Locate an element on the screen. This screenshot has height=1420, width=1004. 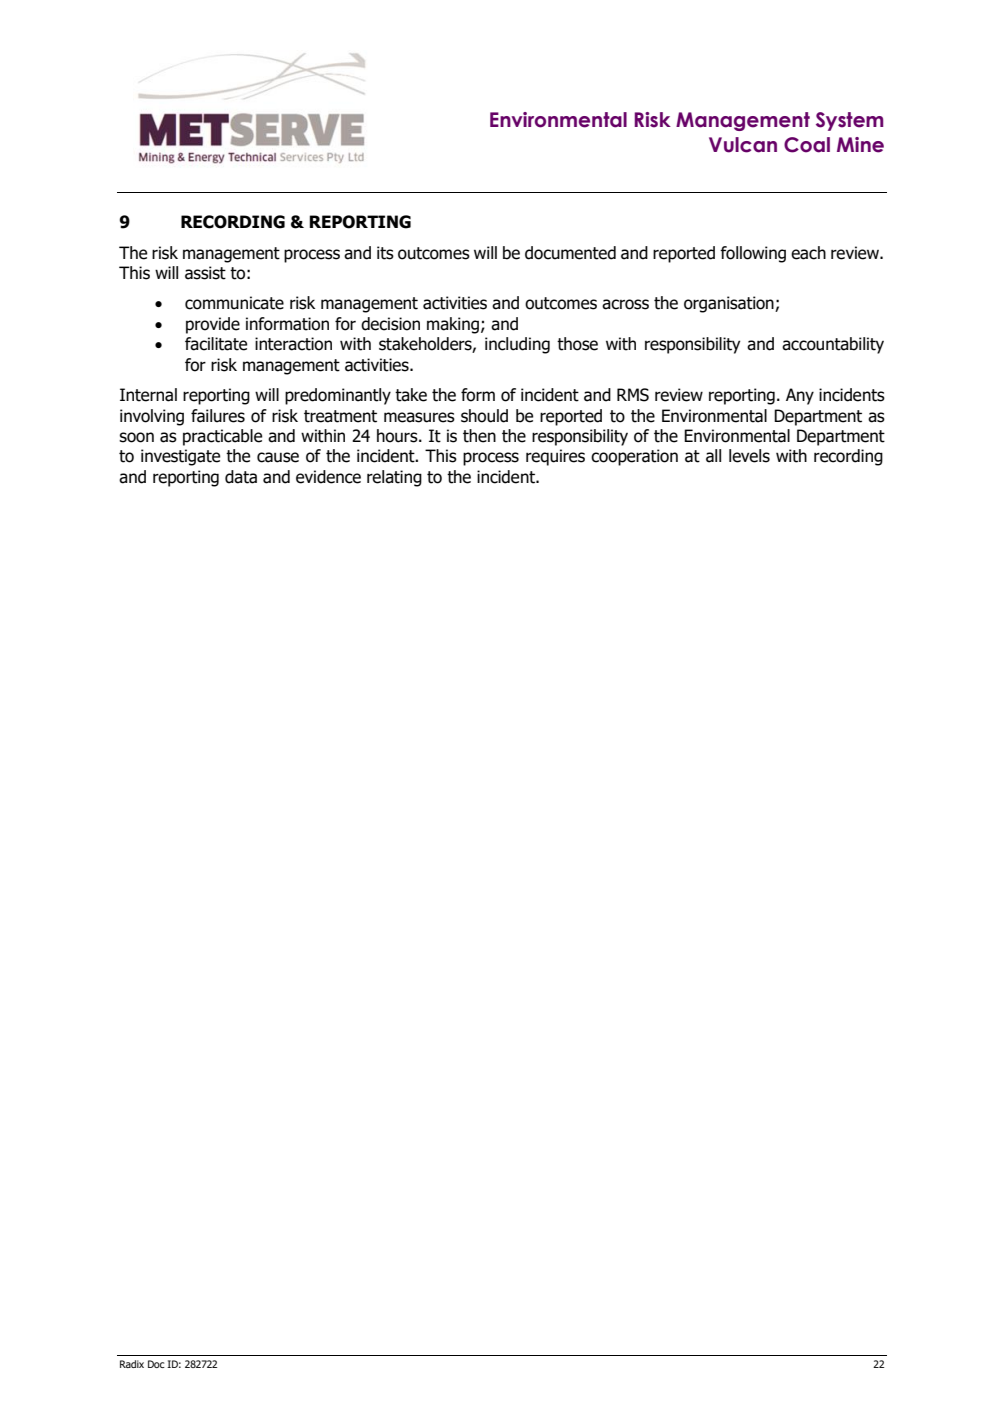
data is located at coordinates (241, 477).
